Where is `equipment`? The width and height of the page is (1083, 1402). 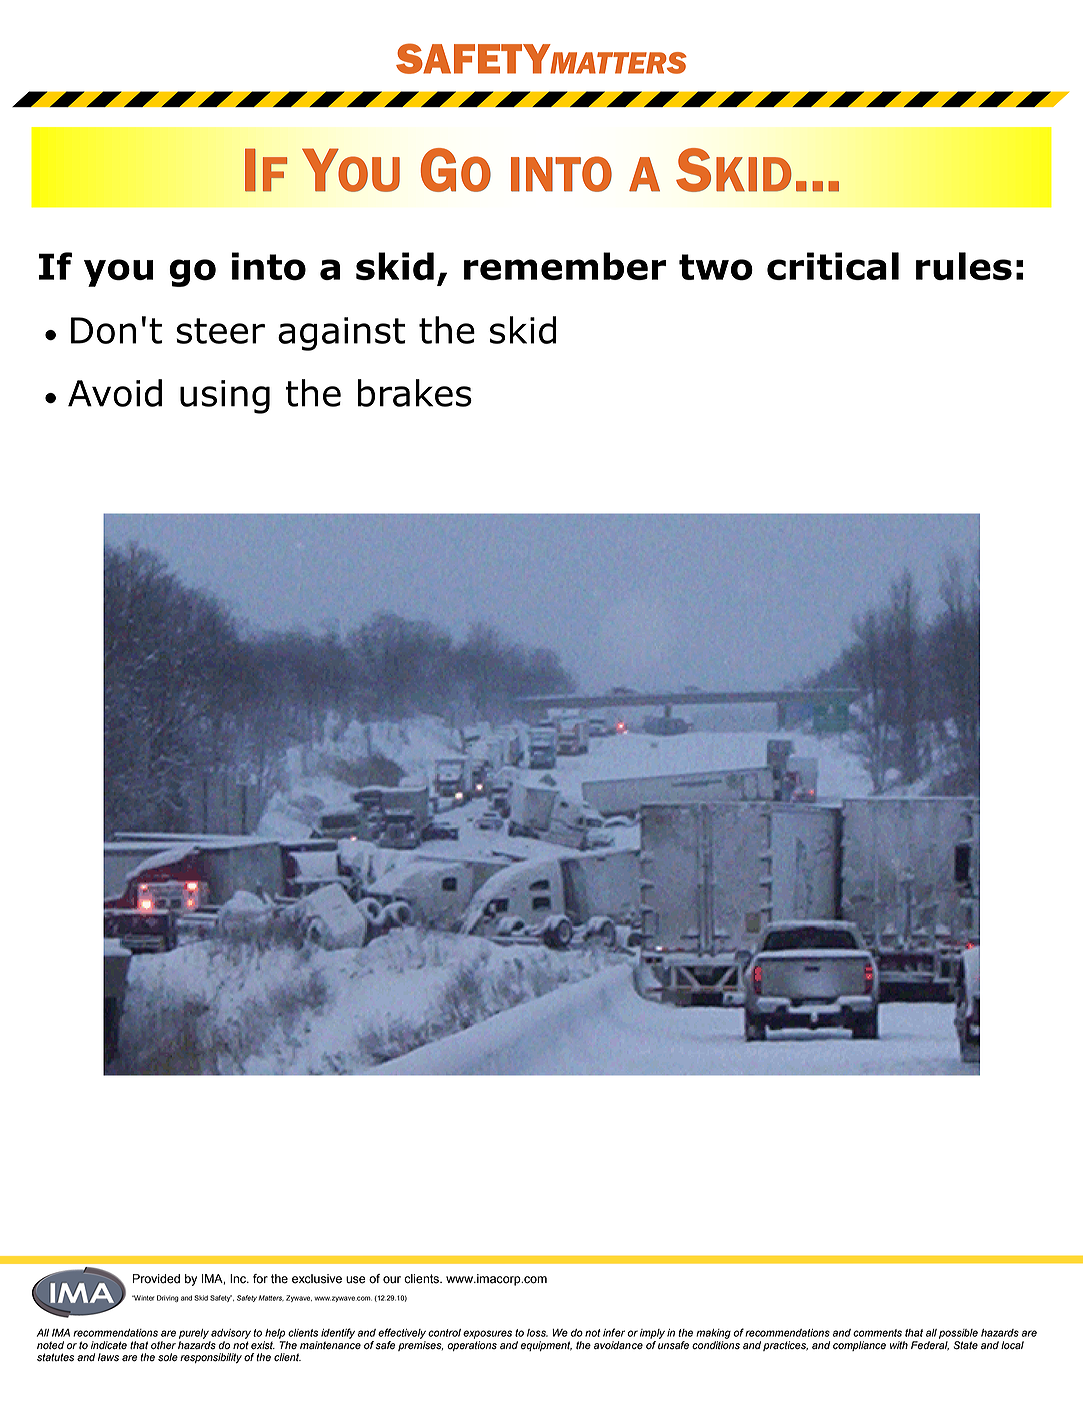 equipment is located at coordinates (546, 1346).
